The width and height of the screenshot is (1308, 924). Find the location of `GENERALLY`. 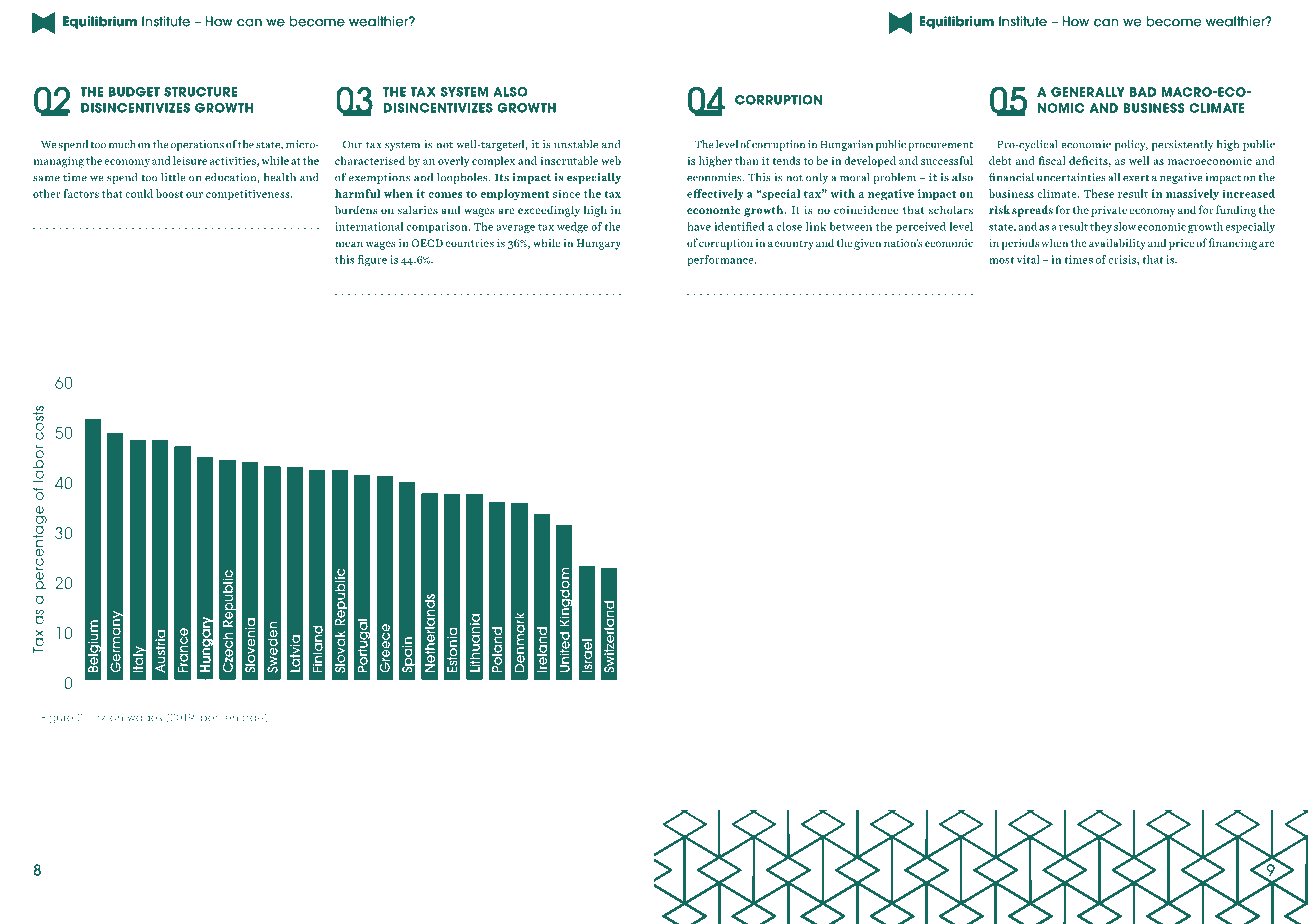

GENERALLY is located at coordinates (1088, 92).
